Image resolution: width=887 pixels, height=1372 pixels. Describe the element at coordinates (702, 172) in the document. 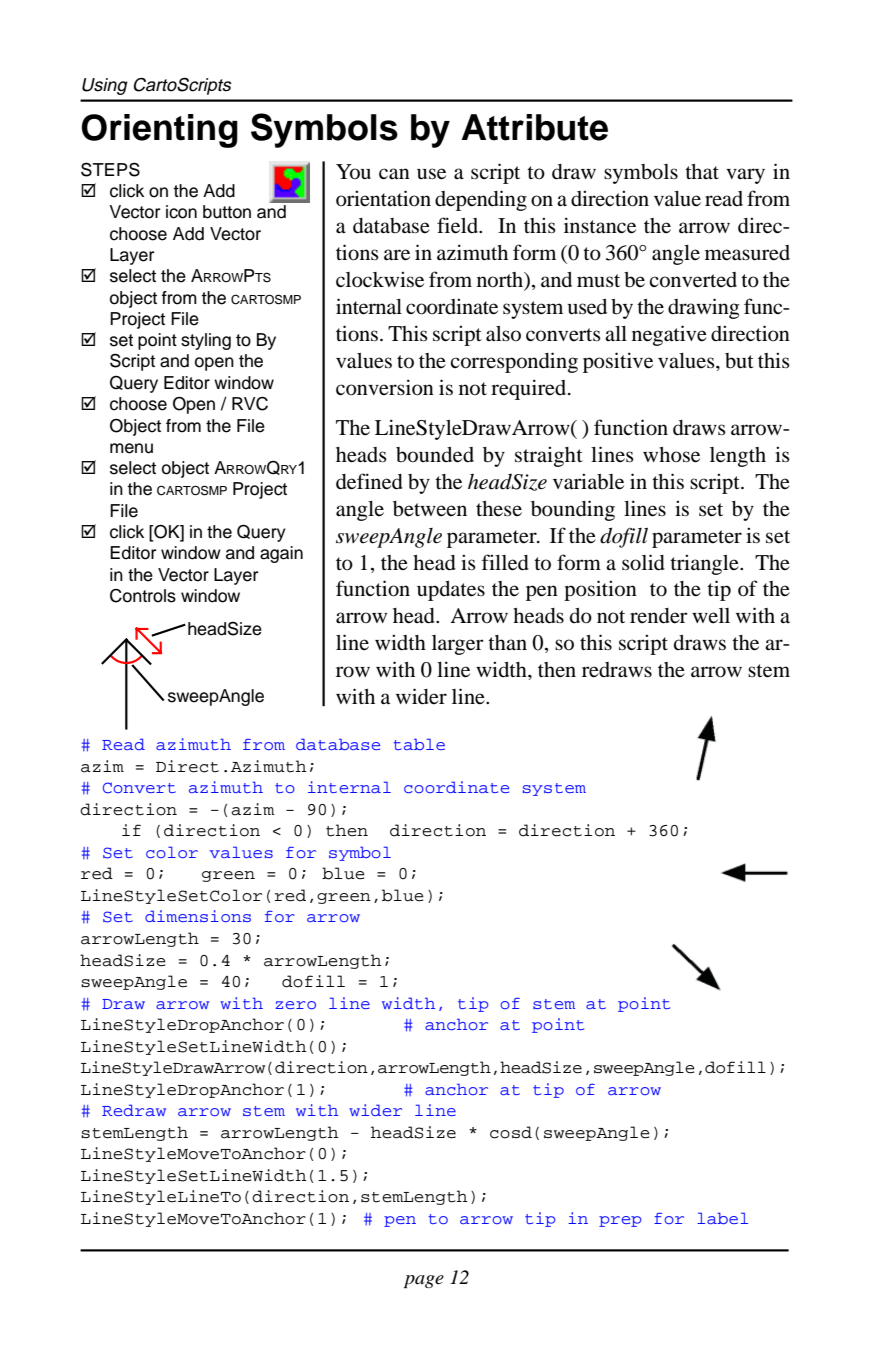

I see `that` at that location.
